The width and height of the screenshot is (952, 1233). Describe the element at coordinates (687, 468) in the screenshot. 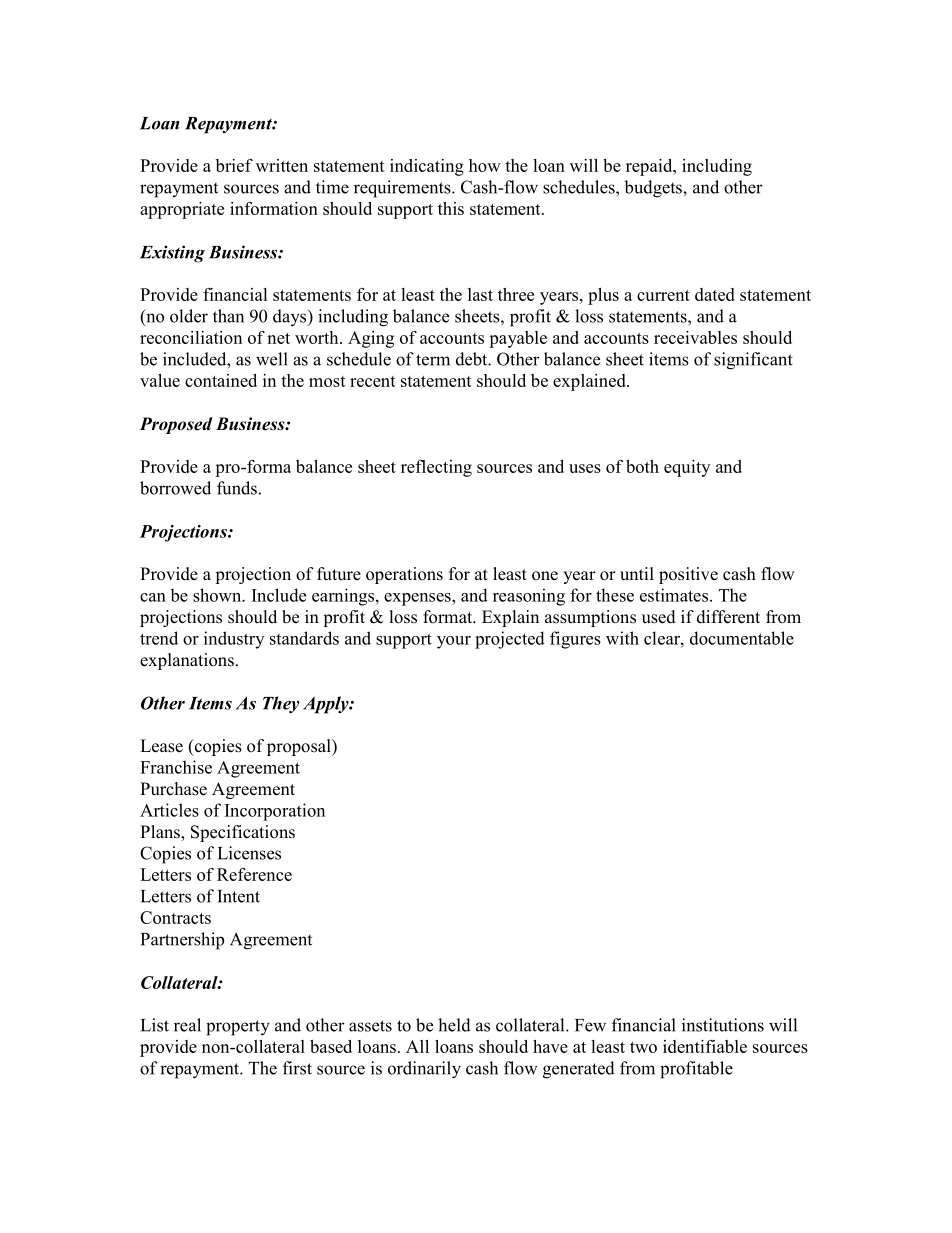

I see `equity` at that location.
